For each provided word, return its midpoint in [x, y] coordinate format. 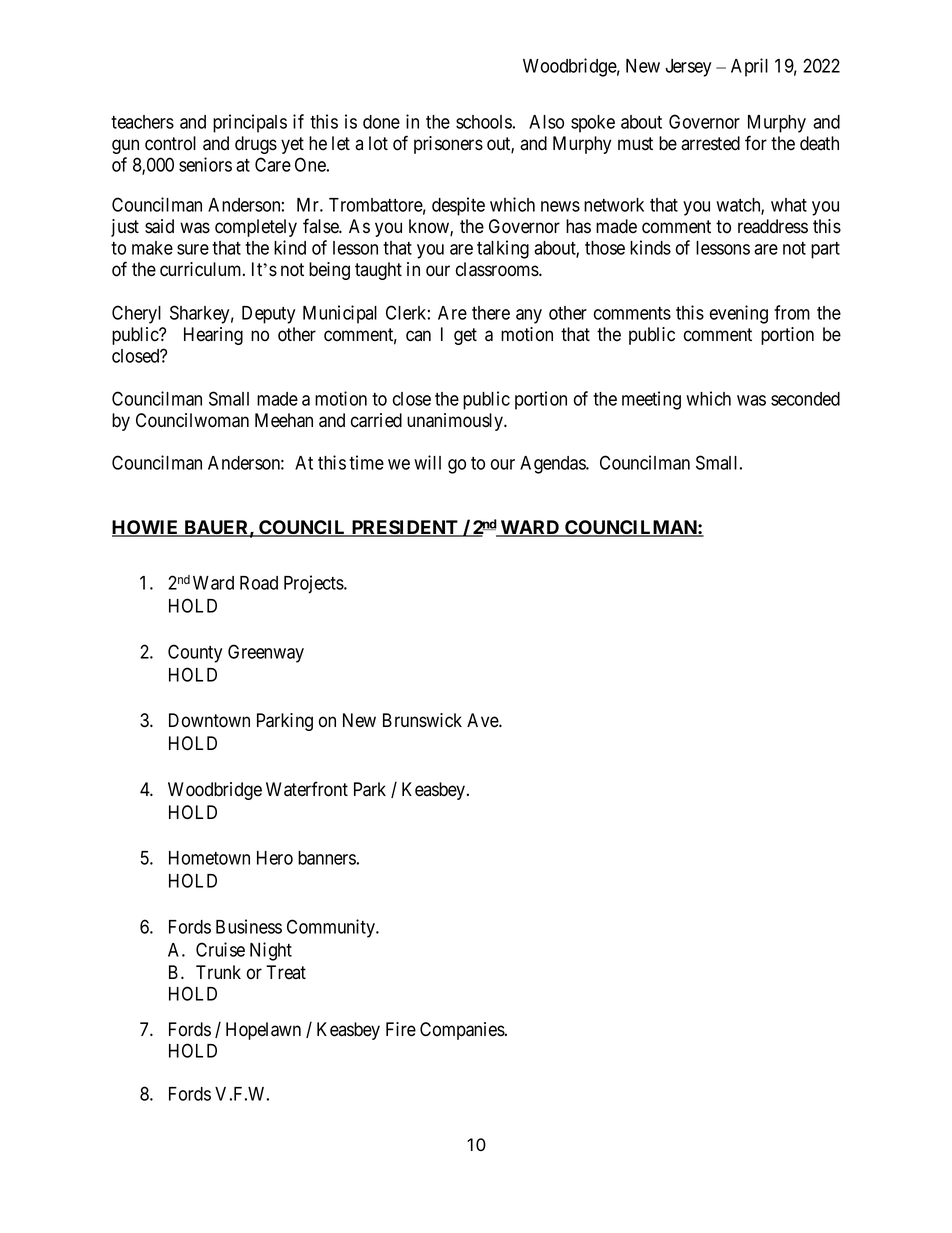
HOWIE [146, 528]
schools [484, 122]
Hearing [213, 336]
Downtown [209, 720]
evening [739, 314]
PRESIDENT [404, 528]
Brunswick [422, 720]
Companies [463, 1031]
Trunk [218, 972]
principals [250, 123]
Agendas [553, 465]
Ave [483, 720]
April [749, 67]
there [491, 313]
